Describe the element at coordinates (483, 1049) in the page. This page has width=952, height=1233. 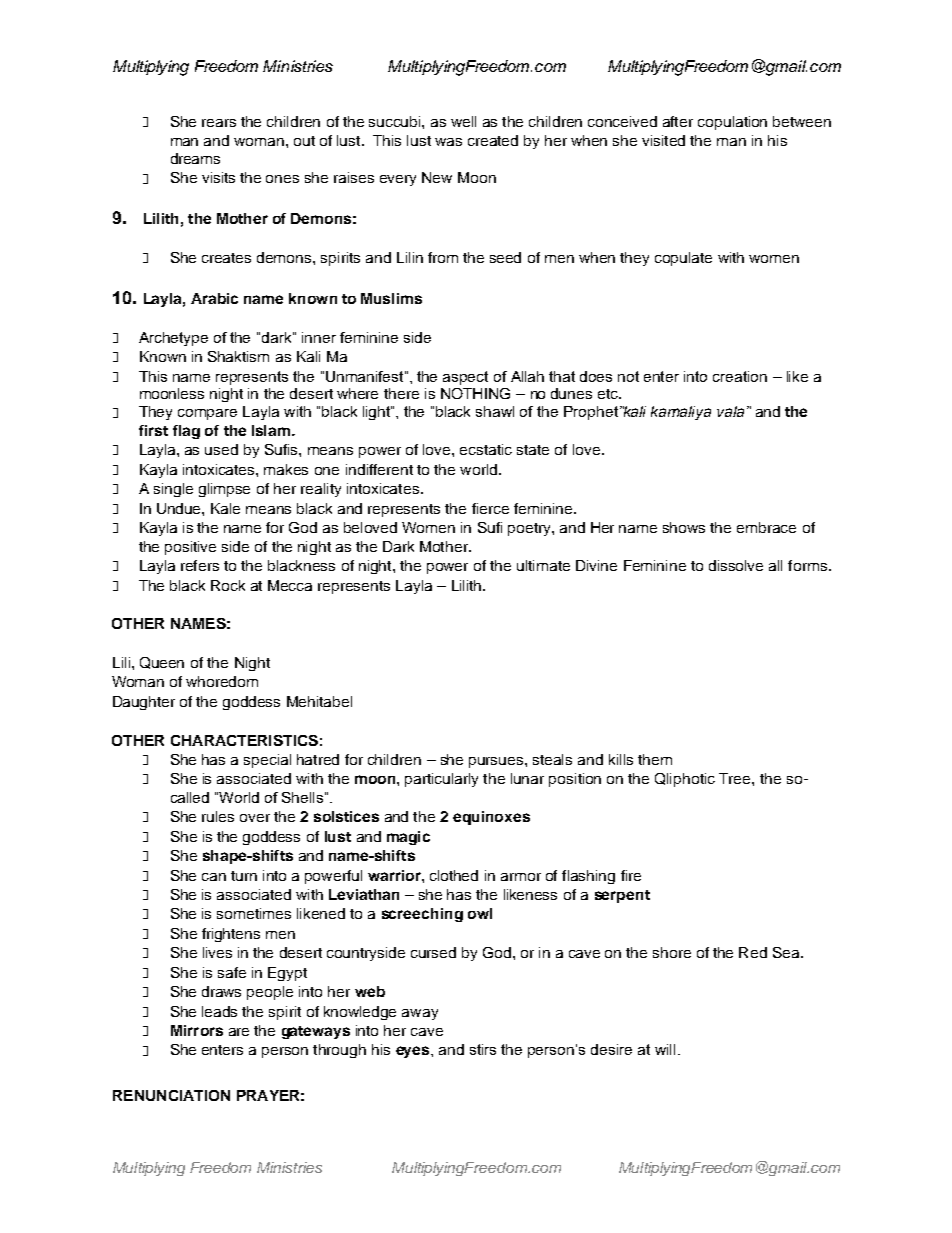
I see `stirs` at that location.
